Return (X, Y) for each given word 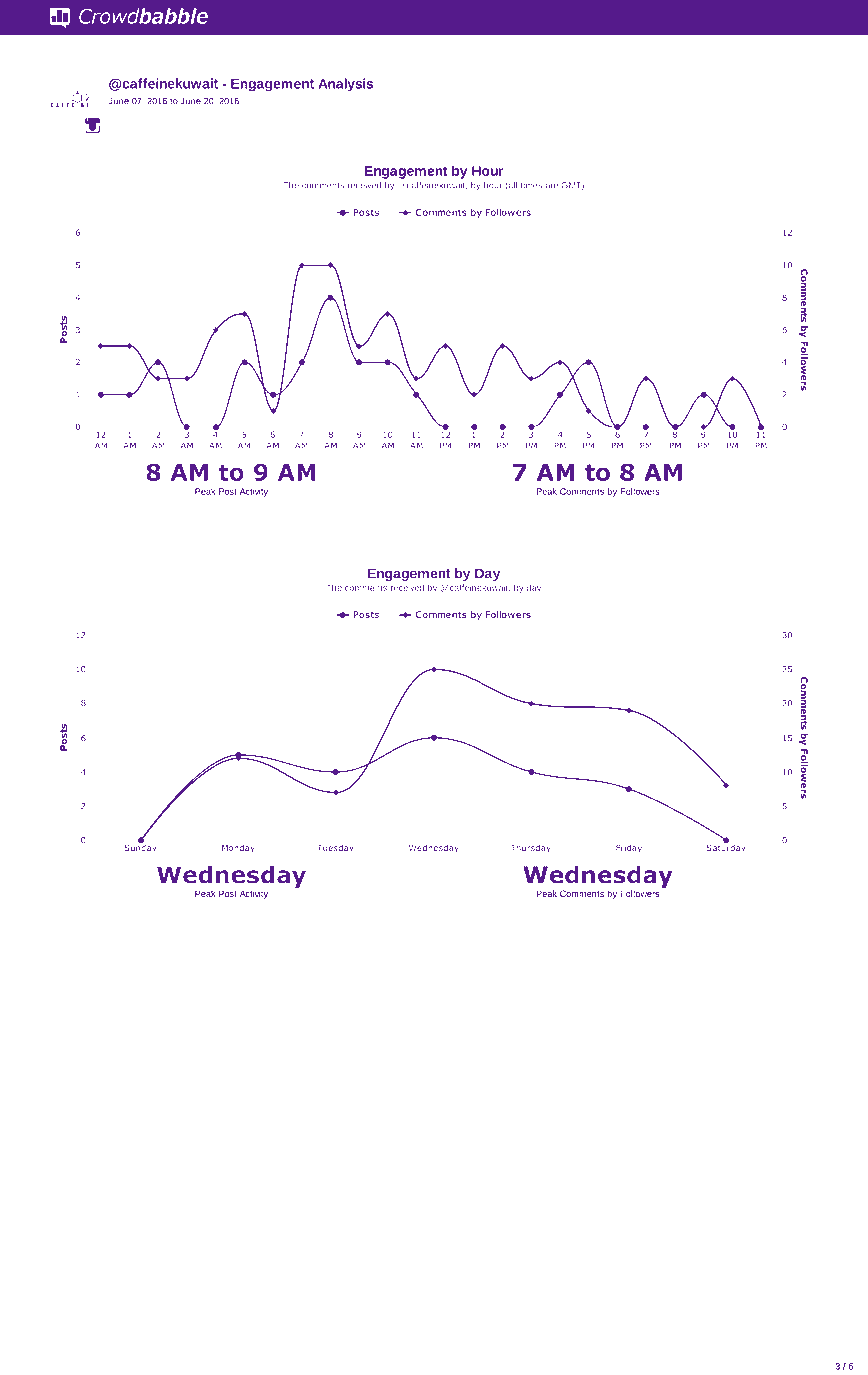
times (531, 186)
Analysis (345, 85)
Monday (238, 849)
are (551, 186)
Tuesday (335, 849)
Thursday (531, 849)
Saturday (726, 847)
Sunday (140, 847)
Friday (629, 848)
